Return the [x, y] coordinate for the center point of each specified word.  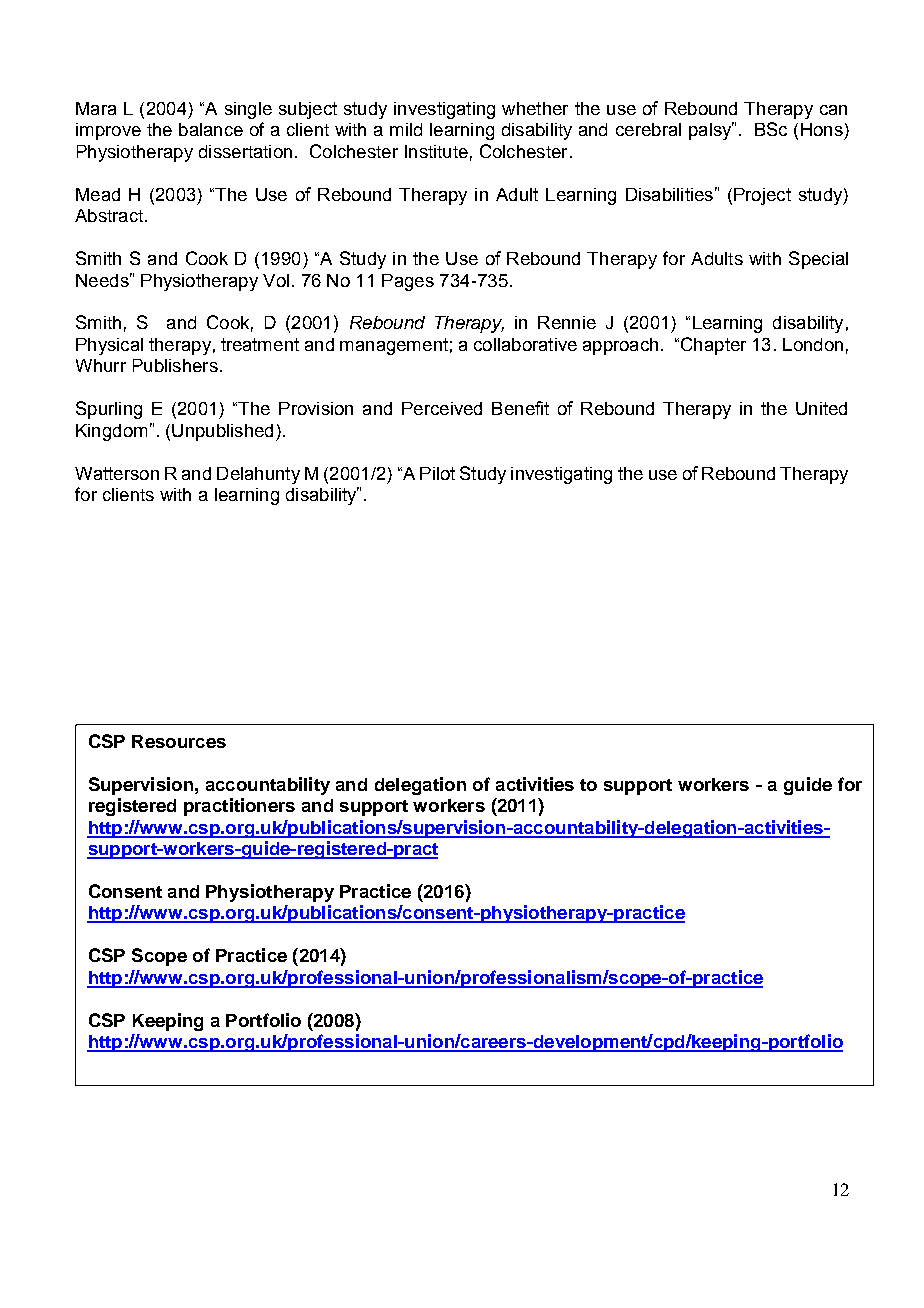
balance [211, 129]
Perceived [442, 408]
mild [406, 129]
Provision [316, 408]
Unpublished [222, 432]
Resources [179, 741]
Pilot [437, 473]
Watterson [117, 473]
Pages [408, 282]
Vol [276, 280]
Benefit [520, 408]
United [821, 408]
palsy [711, 131]
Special [818, 260]
